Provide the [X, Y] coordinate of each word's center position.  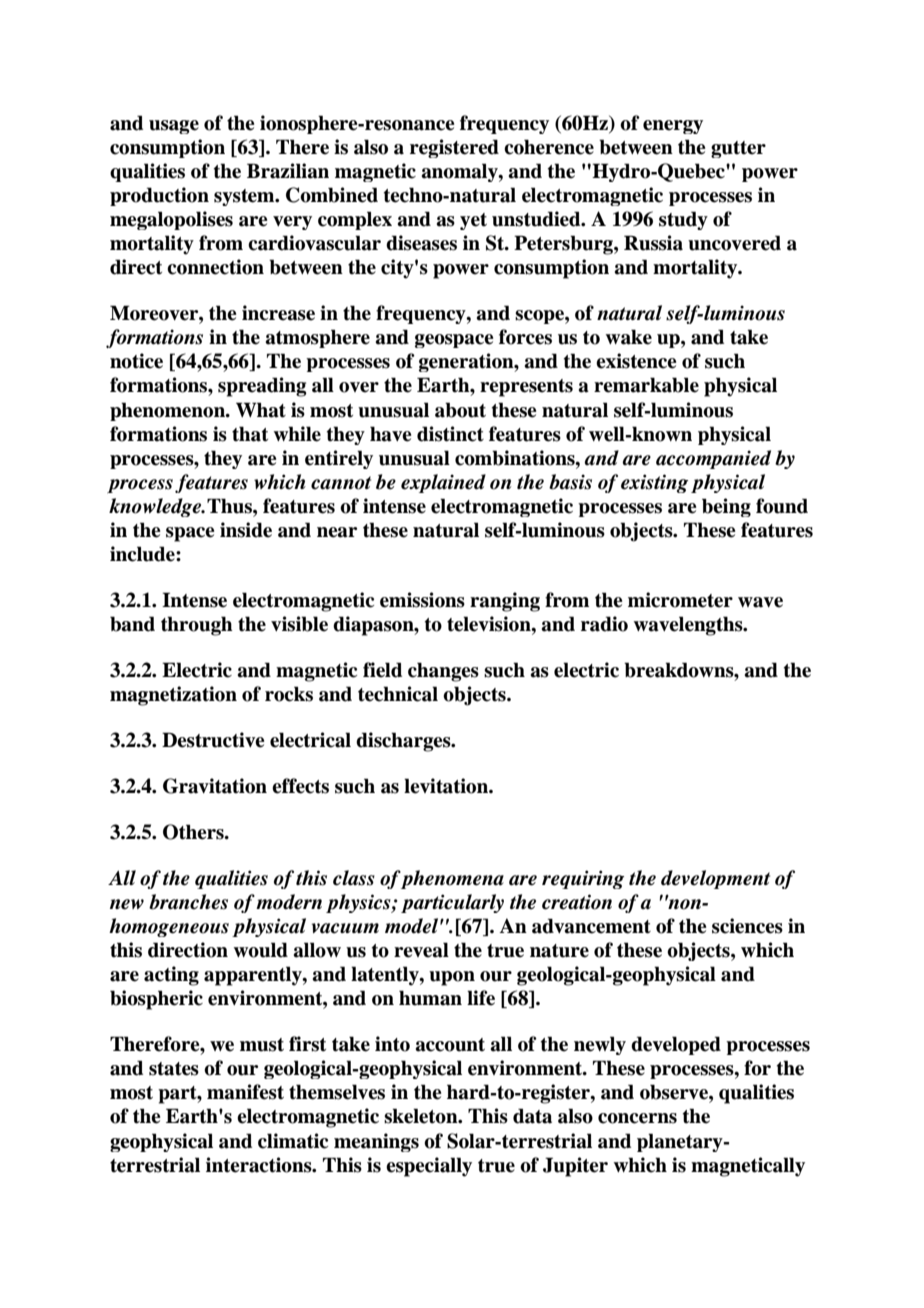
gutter [738, 149]
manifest [245, 1092]
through [197, 626]
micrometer [680, 600]
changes [443, 672]
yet [473, 221]
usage [174, 127]
